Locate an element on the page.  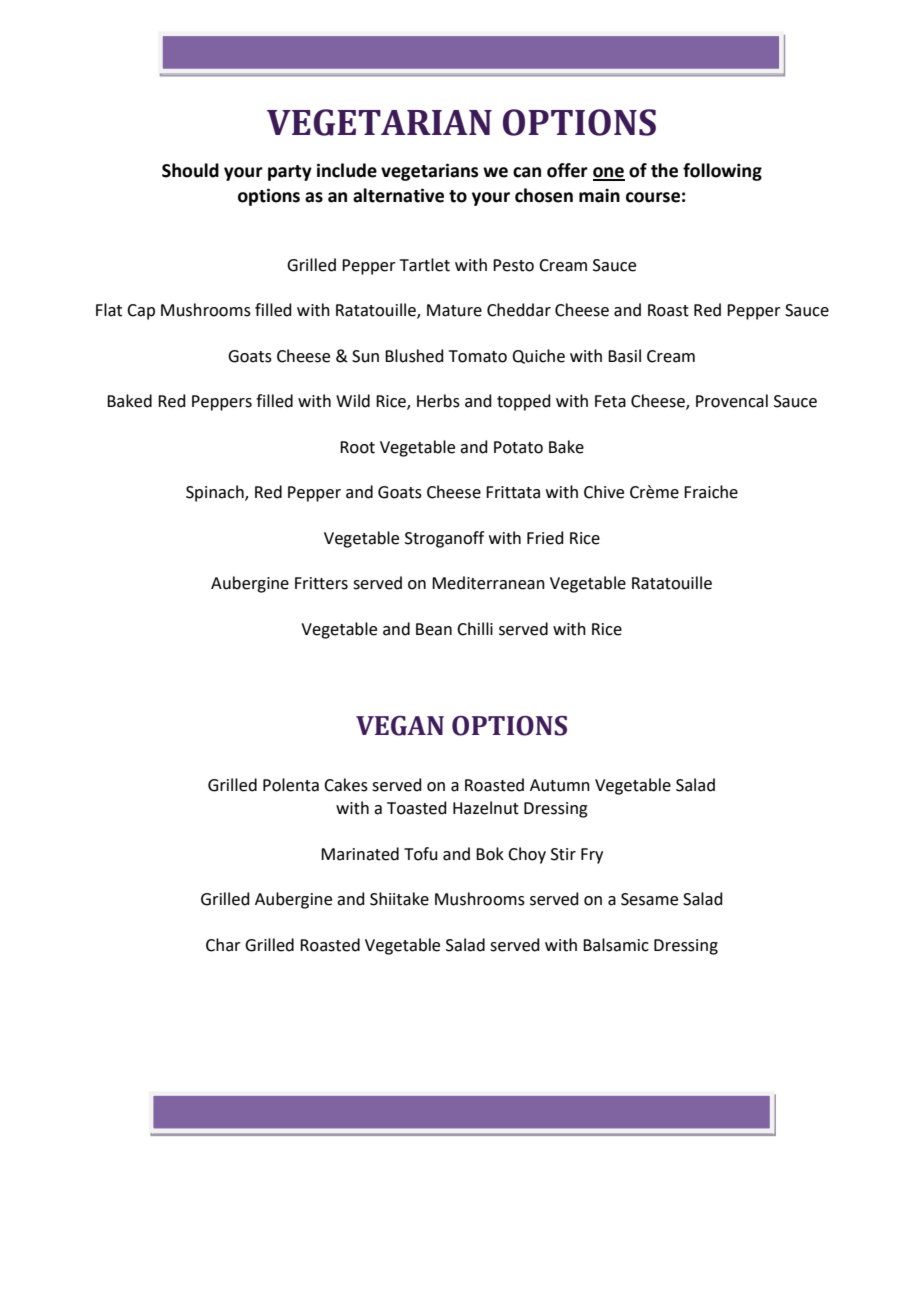
Root is located at coordinates (357, 447).
